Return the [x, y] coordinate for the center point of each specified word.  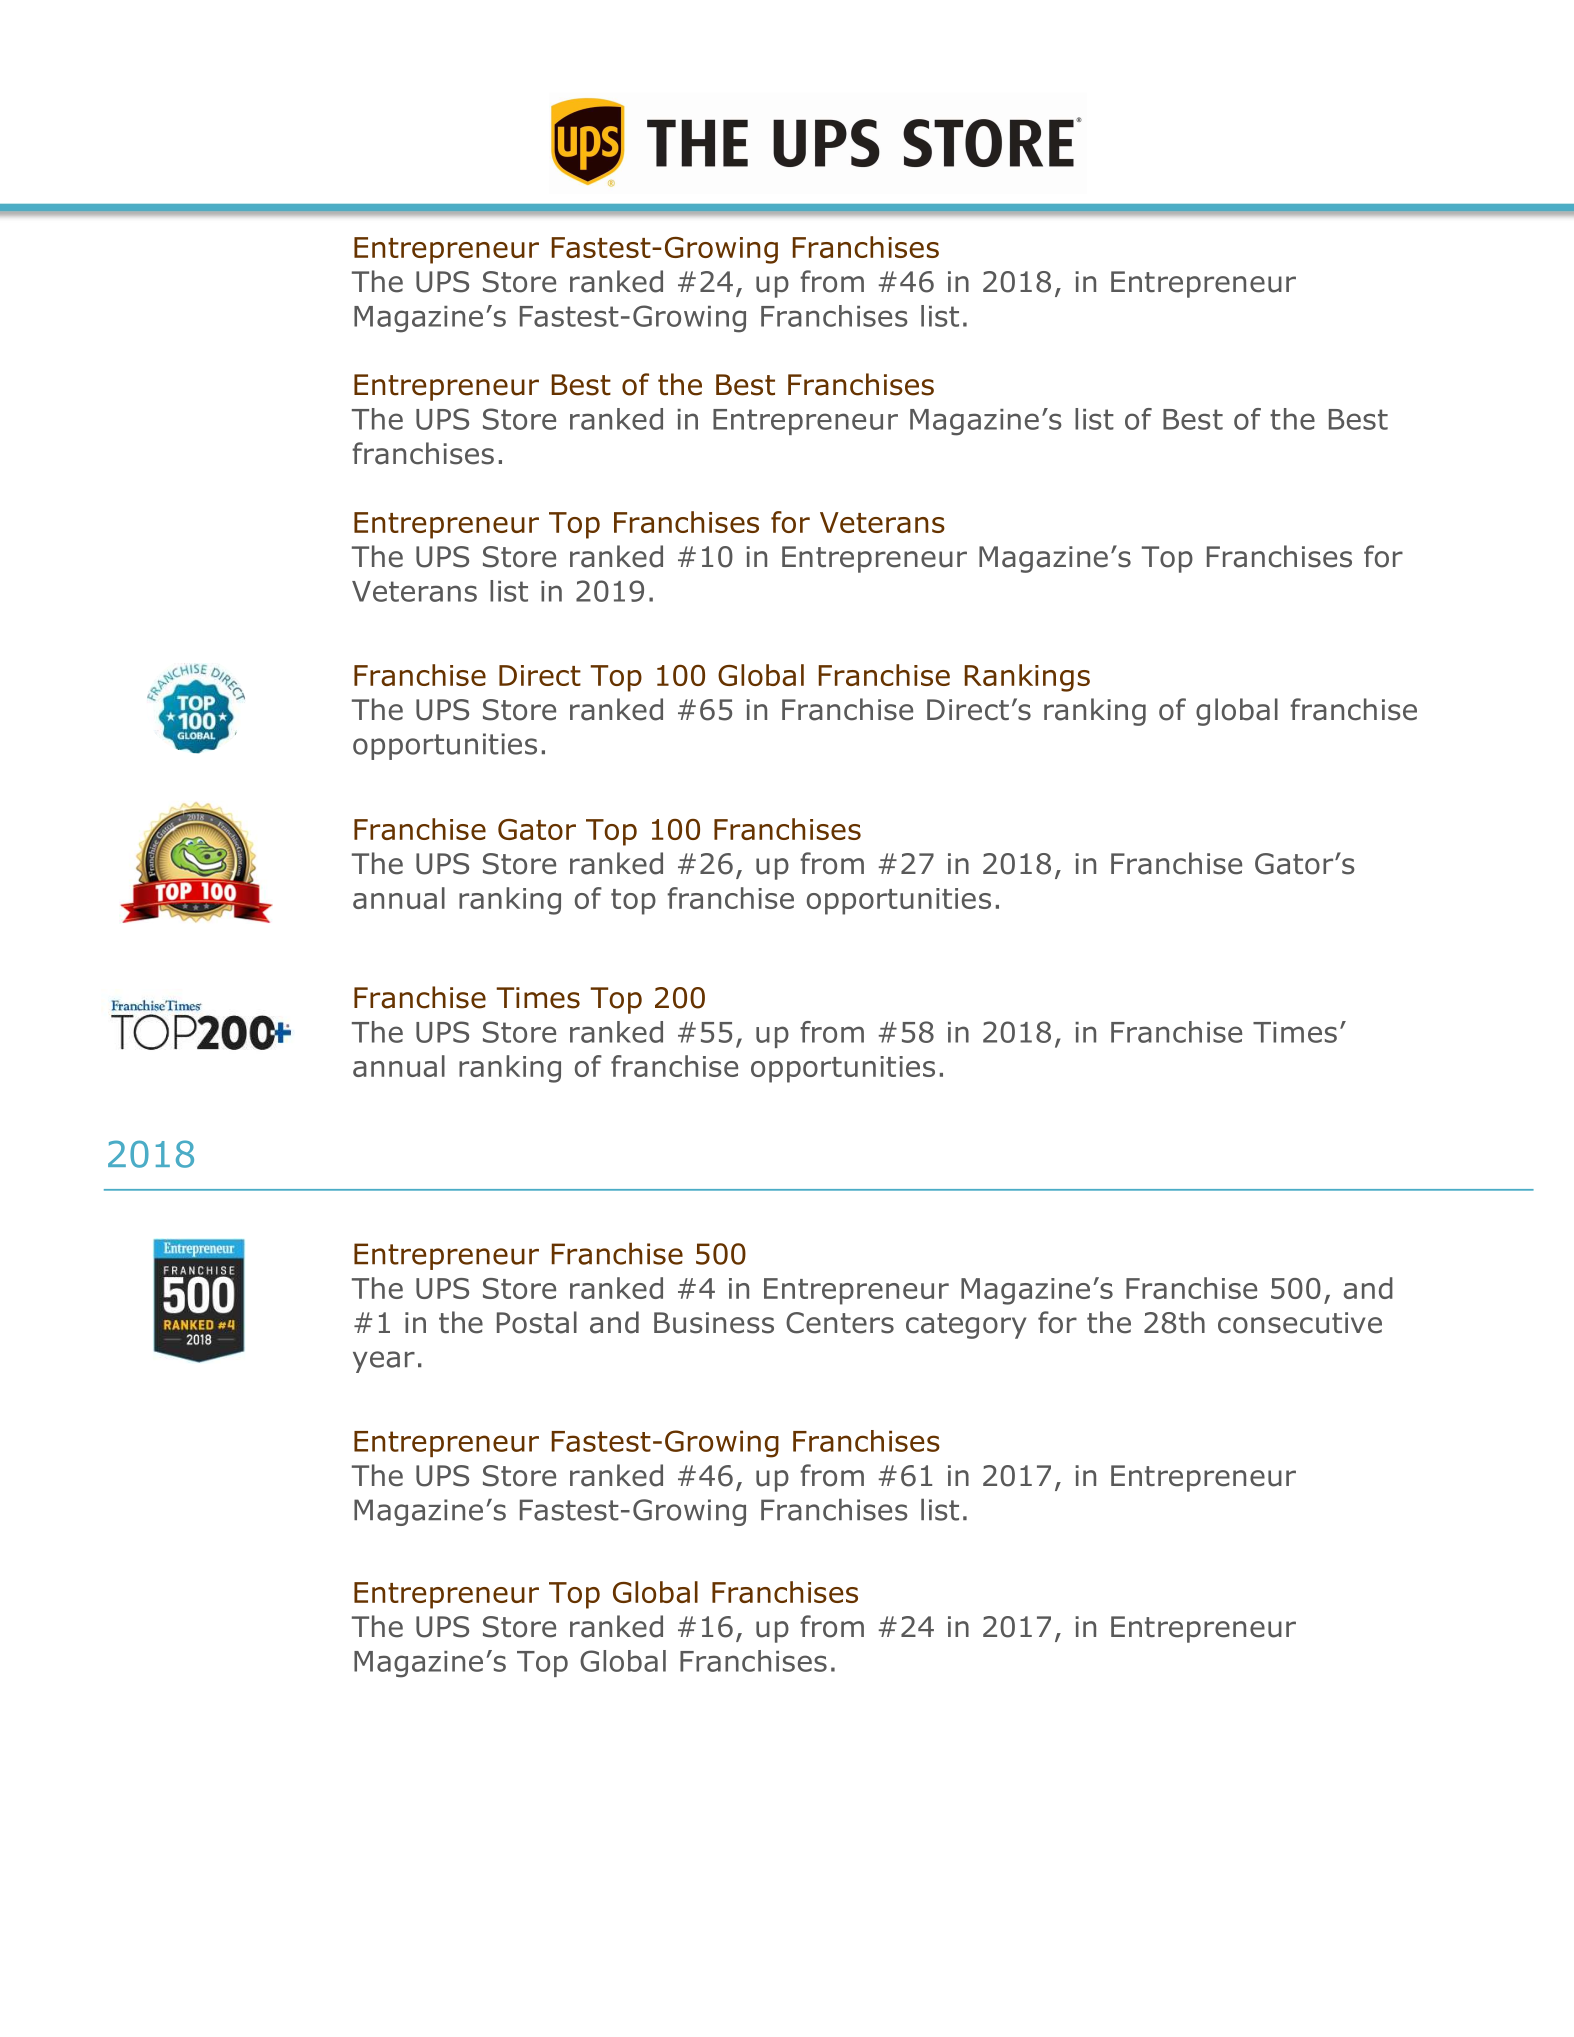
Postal [537, 1322]
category [966, 1326]
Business [714, 1323]
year [384, 1362]
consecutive [1300, 1323]
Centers [840, 1323]
